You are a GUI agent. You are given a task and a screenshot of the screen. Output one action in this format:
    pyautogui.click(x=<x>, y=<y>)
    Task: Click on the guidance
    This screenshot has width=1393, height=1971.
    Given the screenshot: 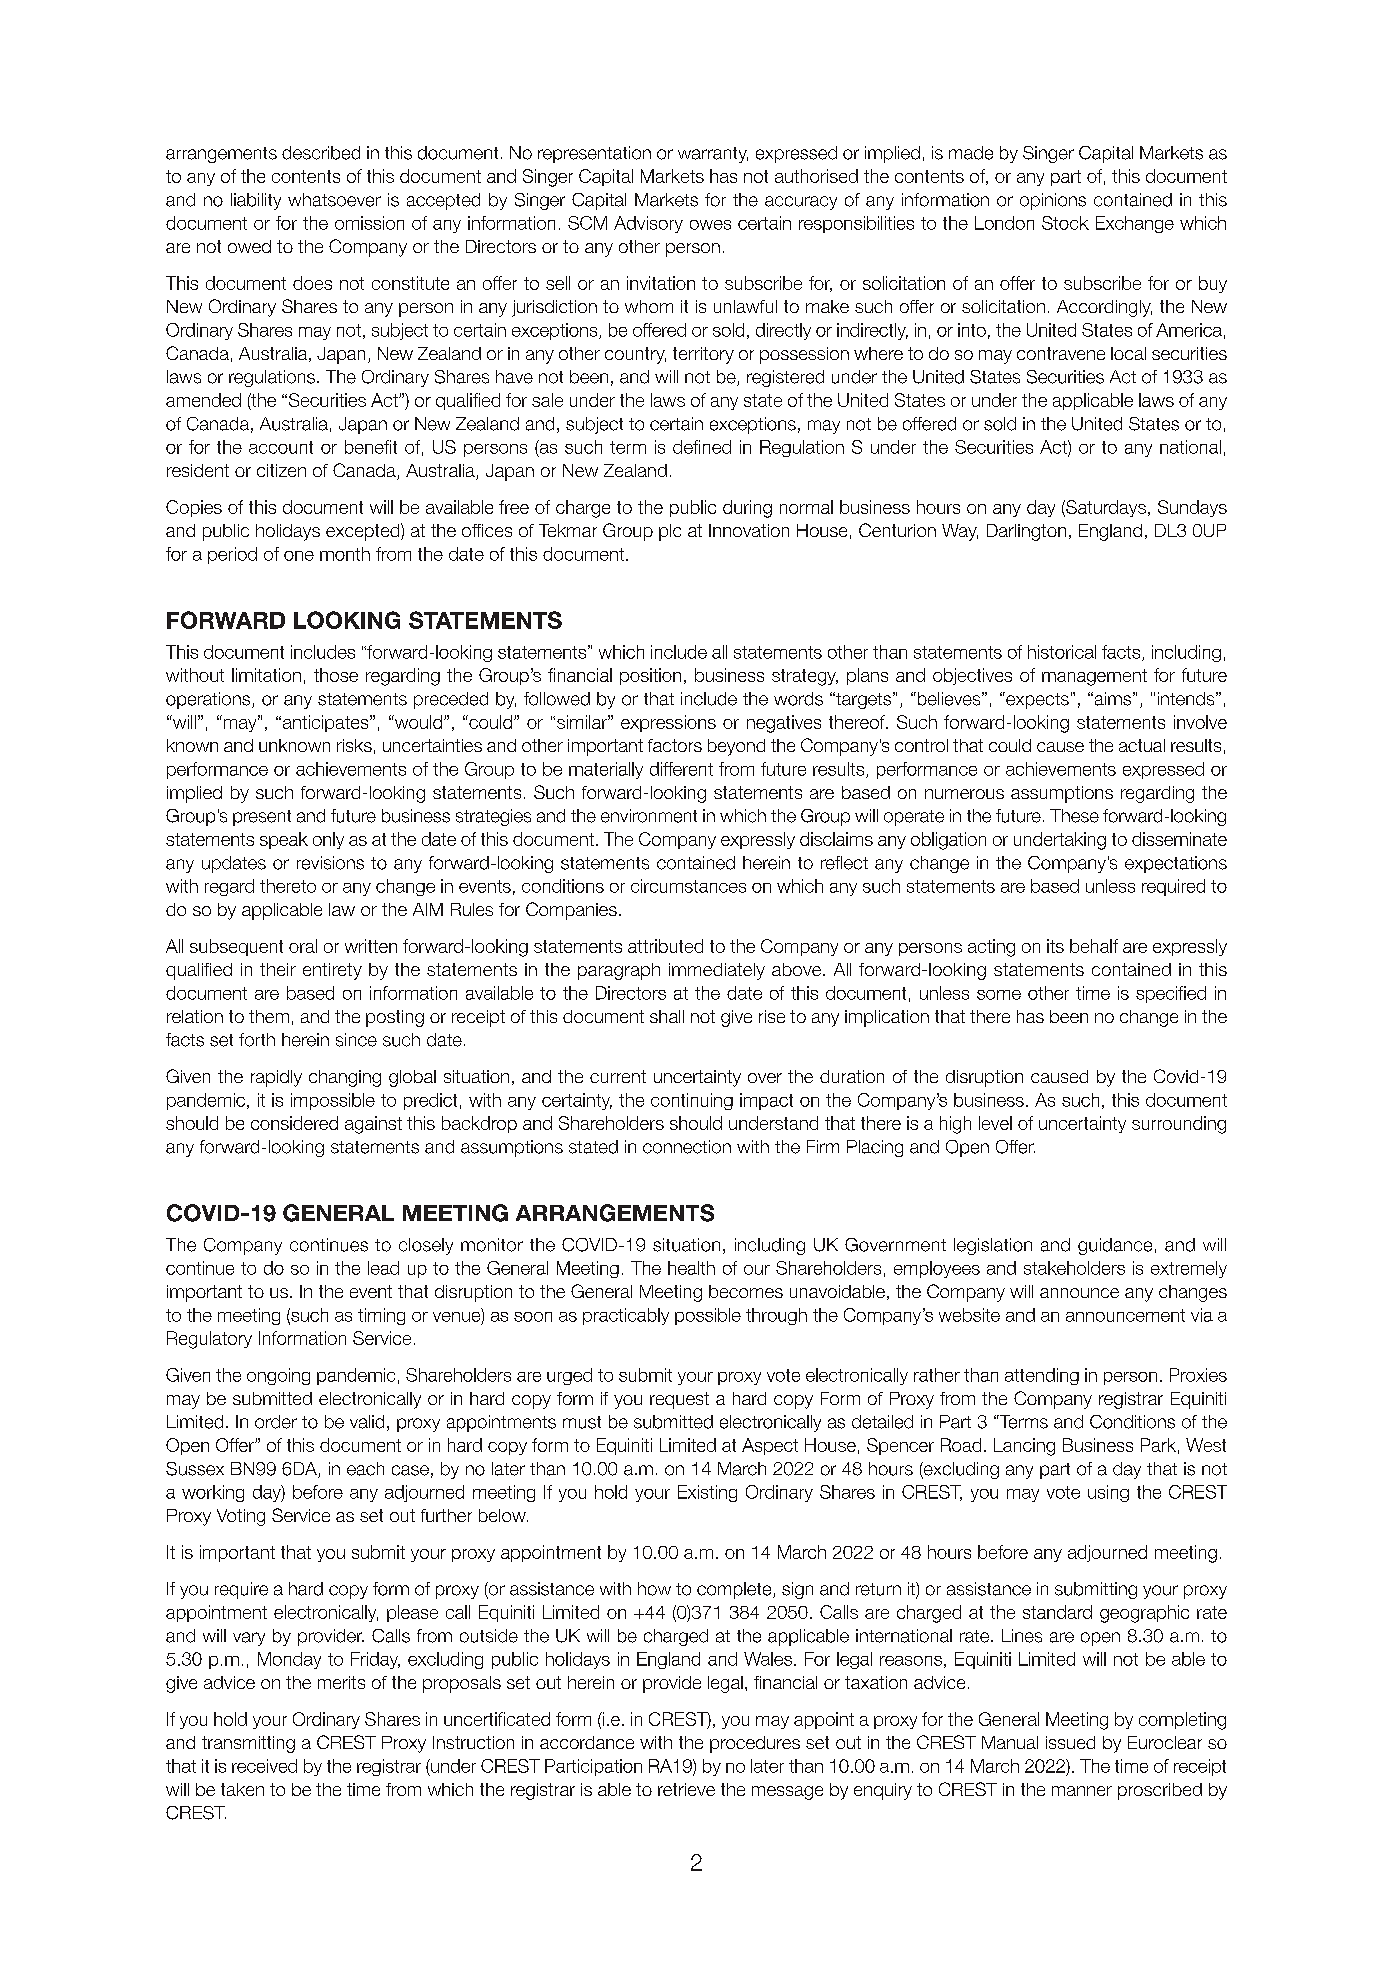 What is the action you would take?
    pyautogui.click(x=1115, y=1246)
